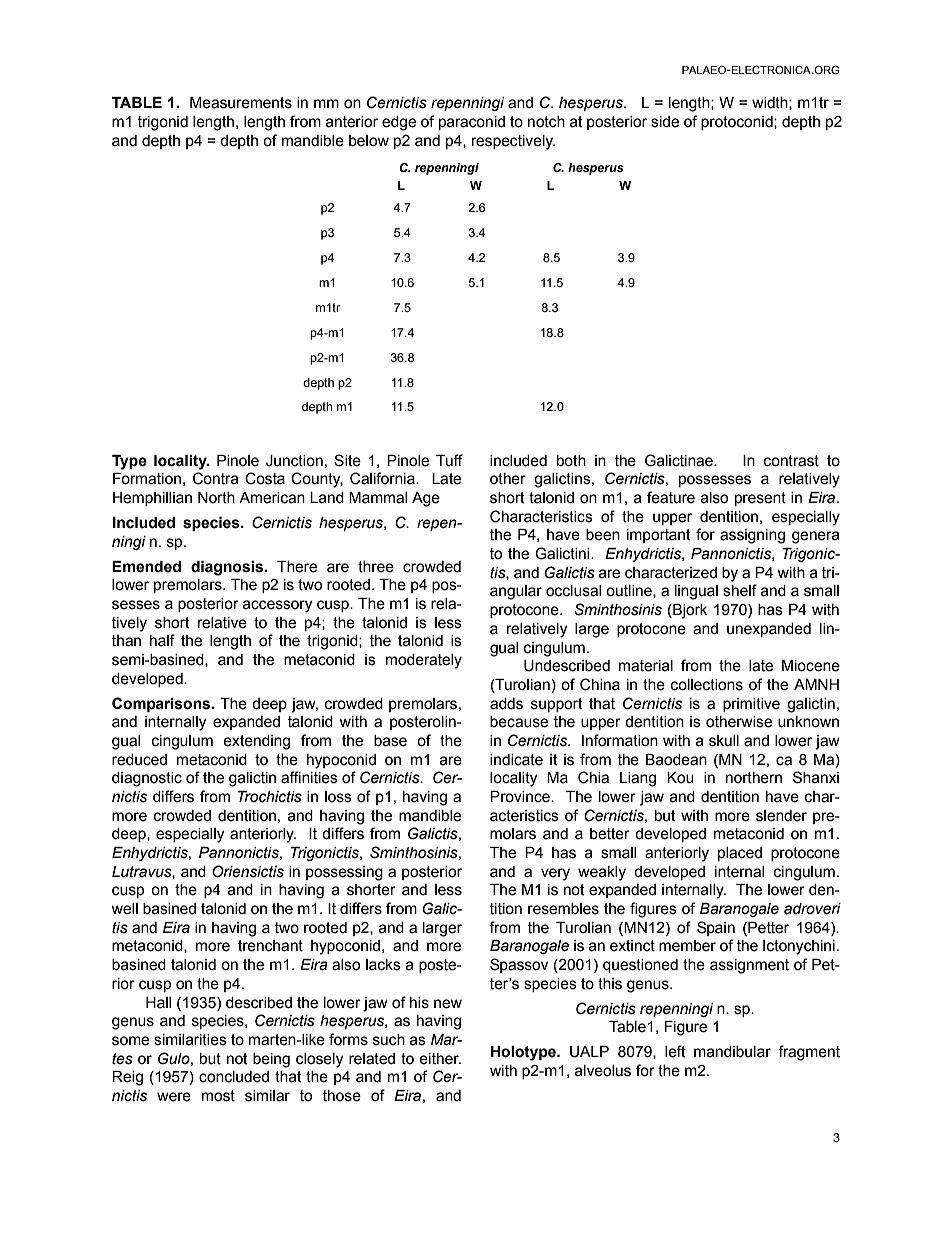 Image resolution: width=952 pixels, height=1233 pixels. I want to click on side, so click(665, 122).
